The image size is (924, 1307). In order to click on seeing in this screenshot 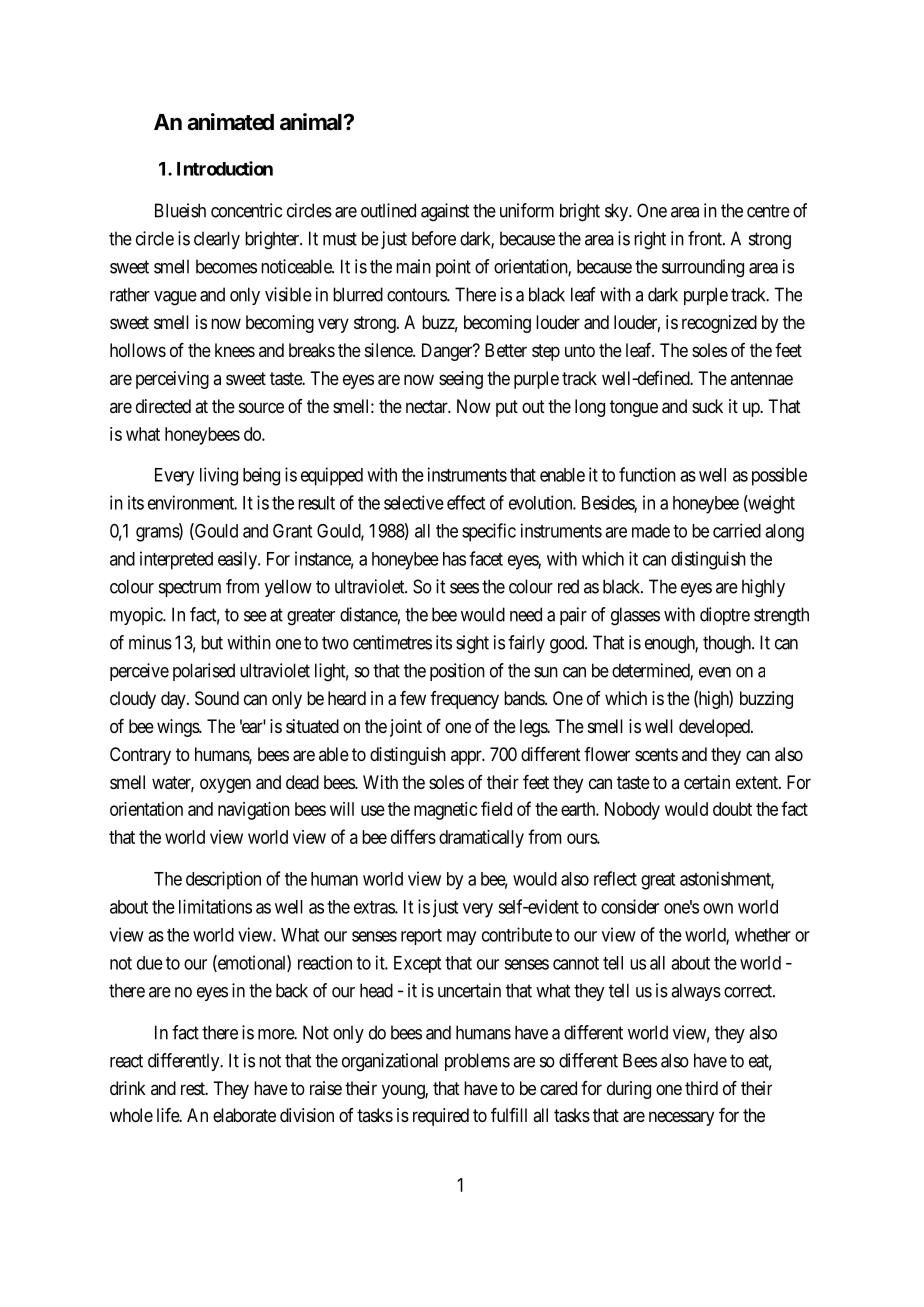, I will do `click(461, 380)`.
